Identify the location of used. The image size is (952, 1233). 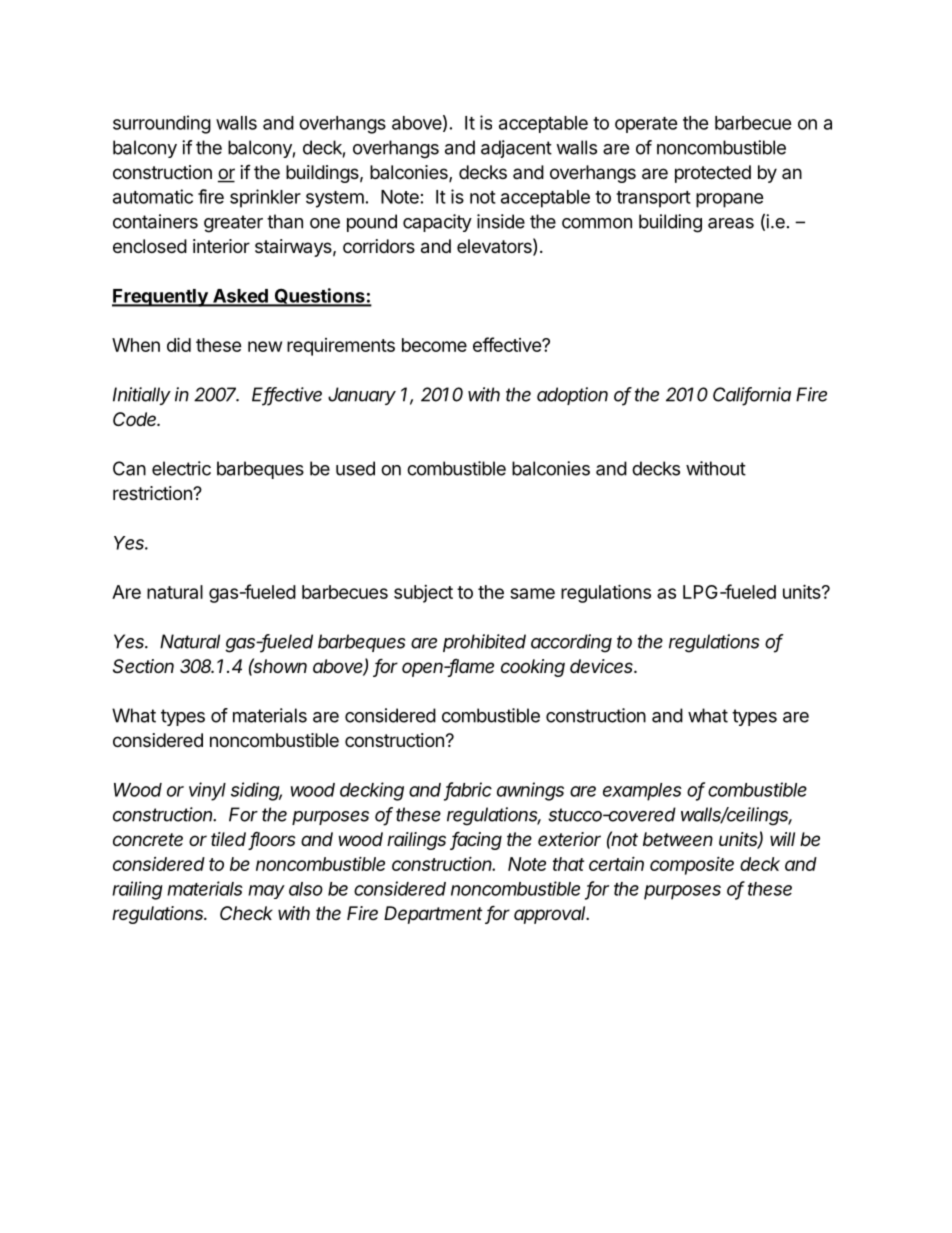
(355, 468).
